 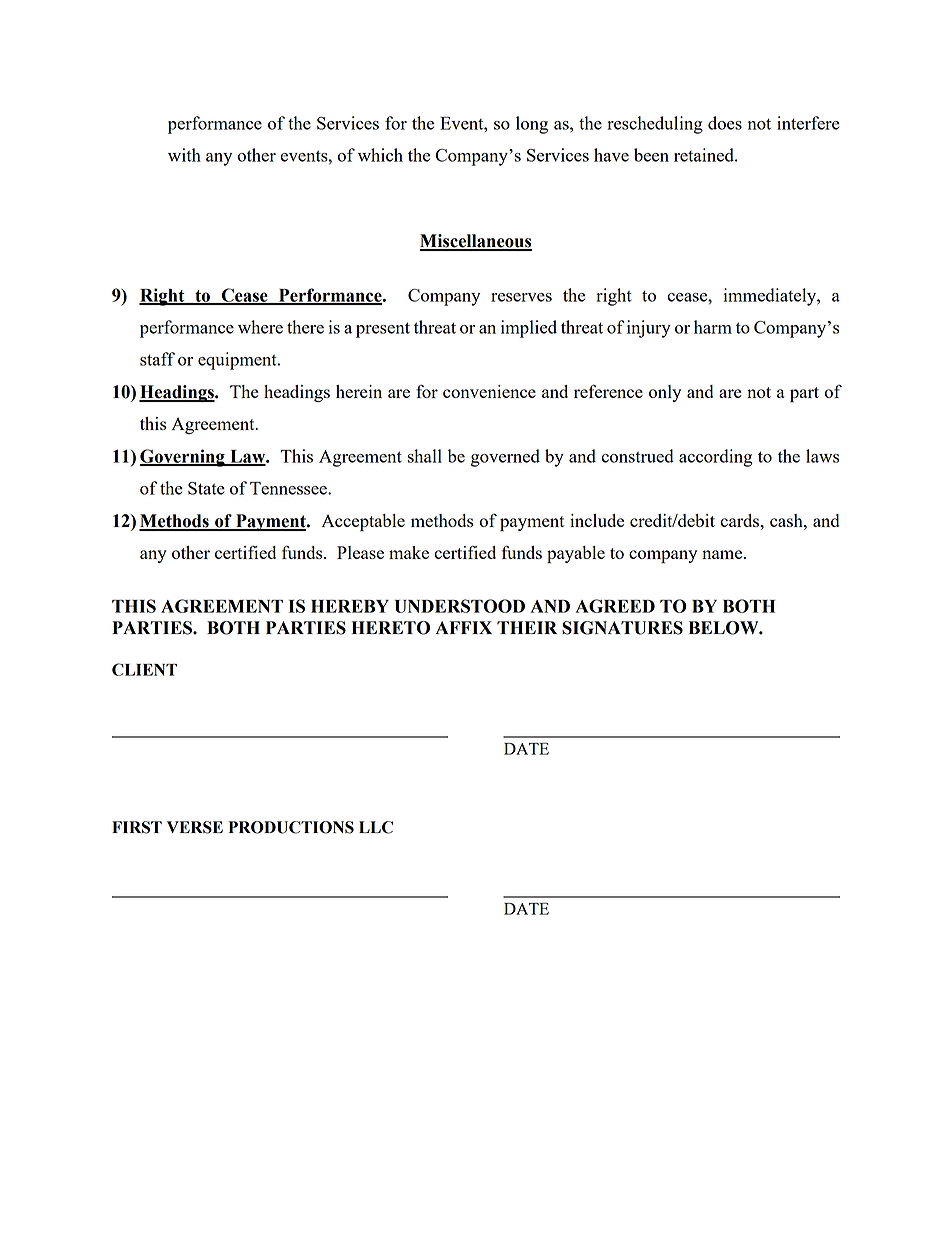 I want to click on equipment, so click(x=238, y=361).
